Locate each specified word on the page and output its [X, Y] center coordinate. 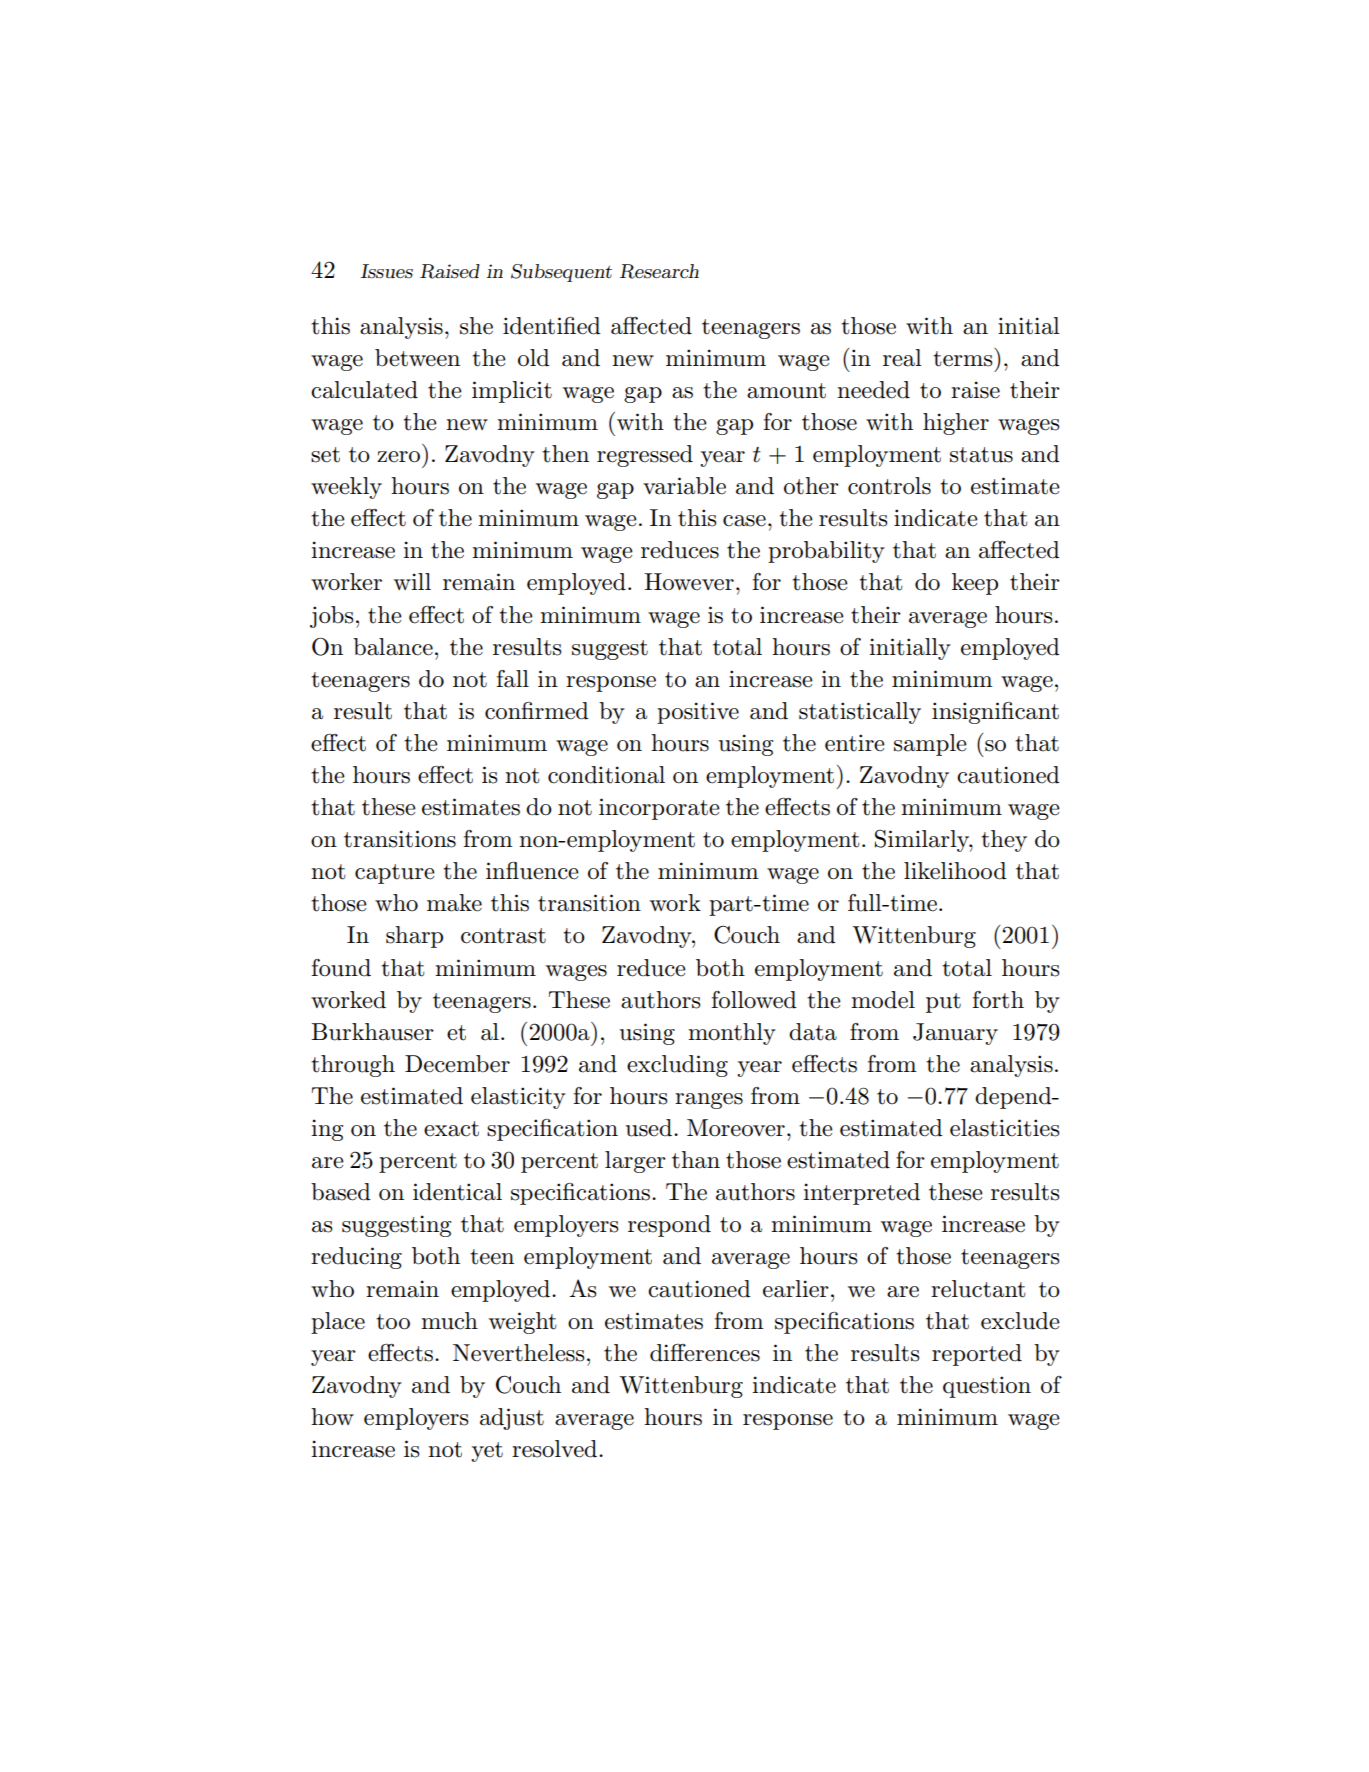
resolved [556, 1449]
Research [659, 271]
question [987, 1387]
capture [395, 874]
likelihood [955, 871]
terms [964, 357]
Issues [386, 271]
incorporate [659, 809]
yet [487, 1452]
